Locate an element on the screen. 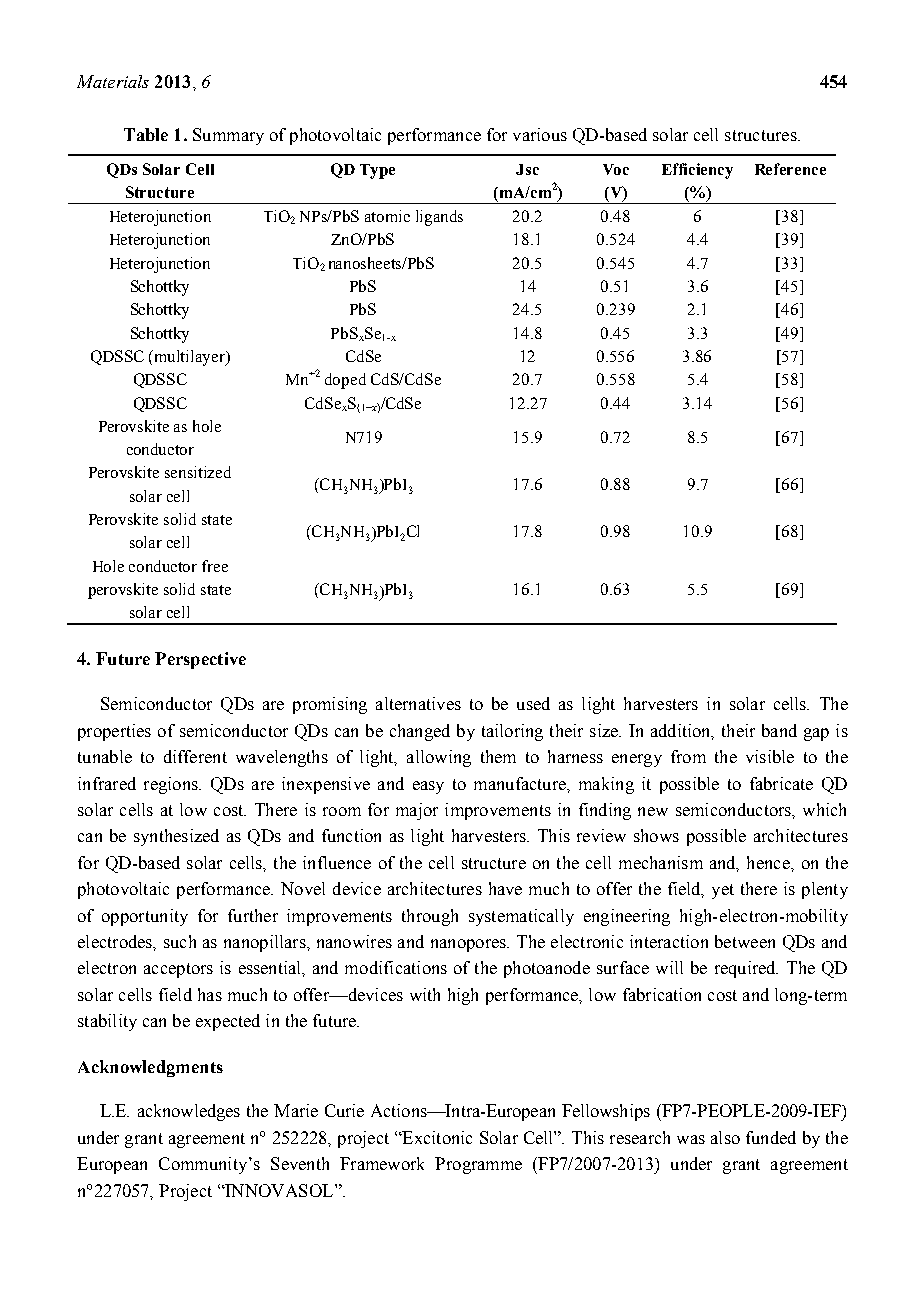  Efficiency is located at coordinates (697, 171).
